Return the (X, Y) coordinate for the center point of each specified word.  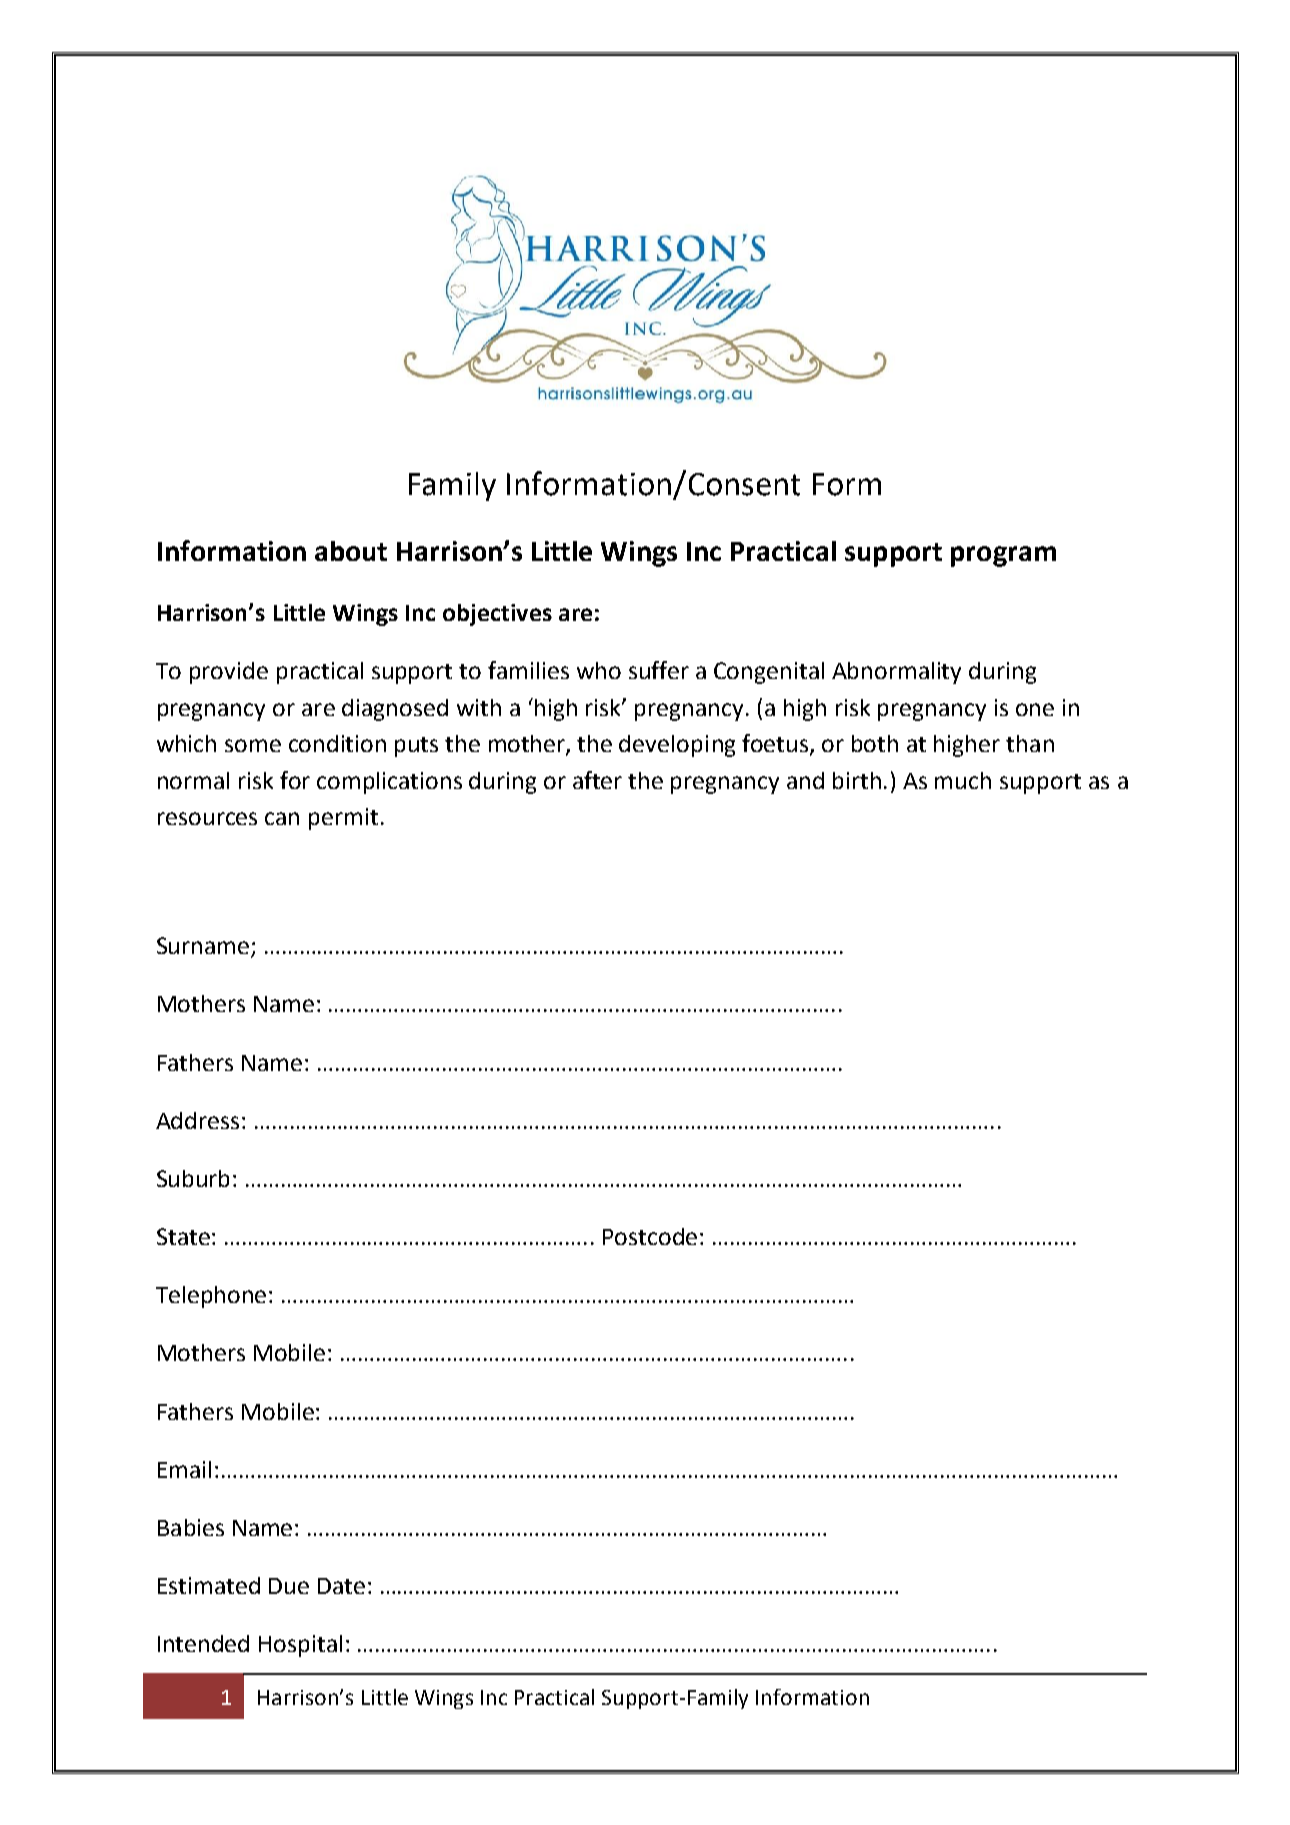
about (351, 551)
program (1003, 556)
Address (199, 1120)
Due (289, 1586)
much (963, 780)
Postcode (650, 1236)
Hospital (300, 1646)
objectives (497, 615)
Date (341, 1586)
